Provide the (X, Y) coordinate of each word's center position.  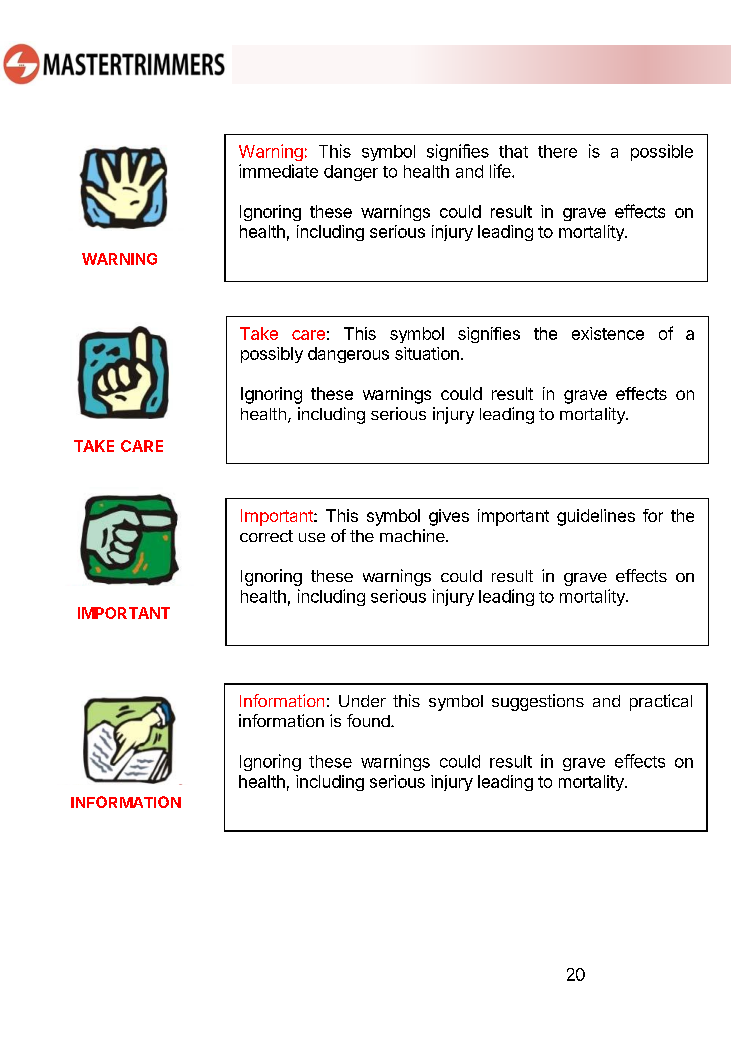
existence (608, 333)
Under (362, 701)
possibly (272, 355)
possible (662, 152)
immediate (278, 171)
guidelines (596, 517)
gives (449, 517)
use (312, 537)
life (501, 171)
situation (427, 353)
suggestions (538, 702)
